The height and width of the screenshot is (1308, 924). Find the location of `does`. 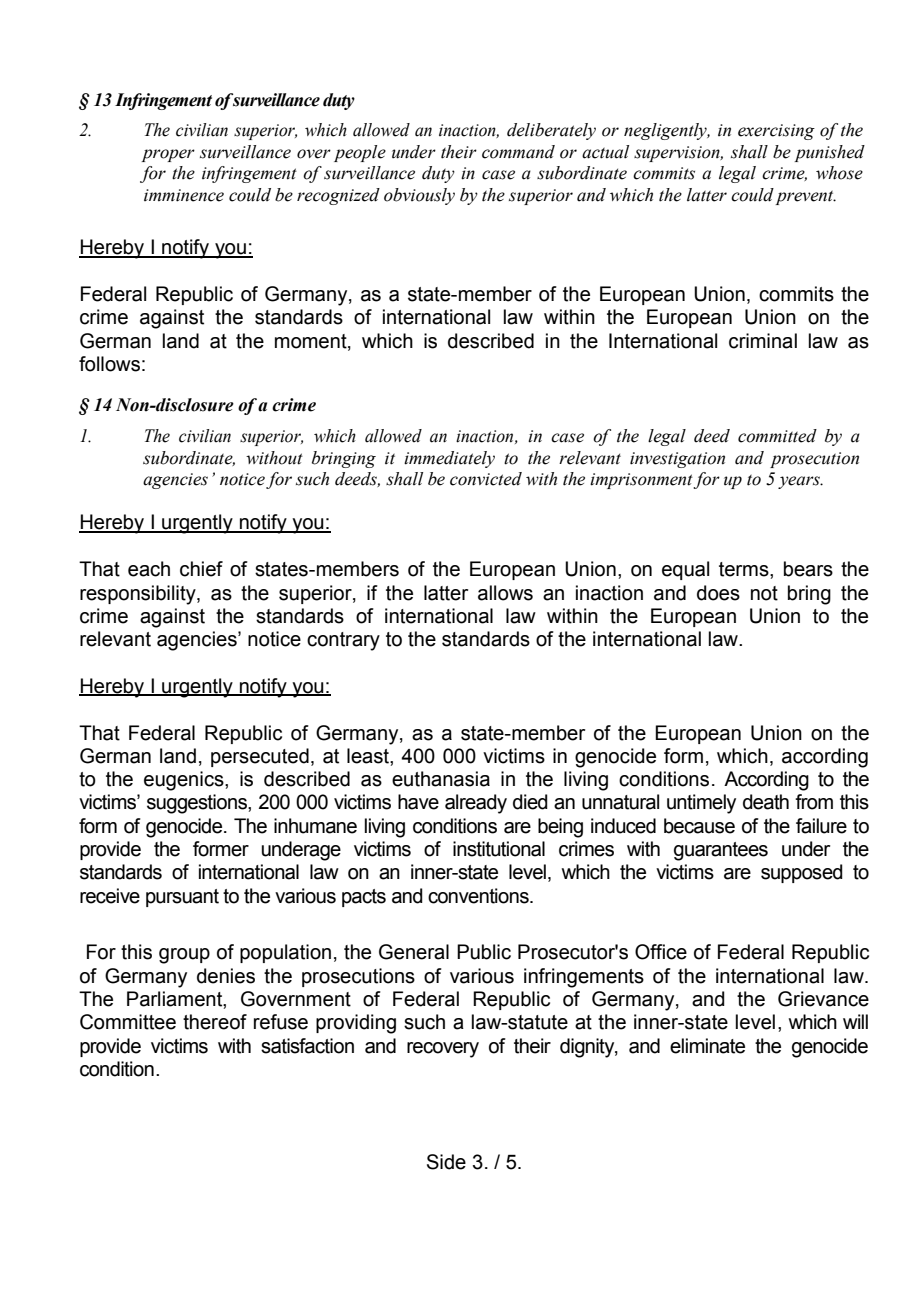

does is located at coordinates (718, 593).
